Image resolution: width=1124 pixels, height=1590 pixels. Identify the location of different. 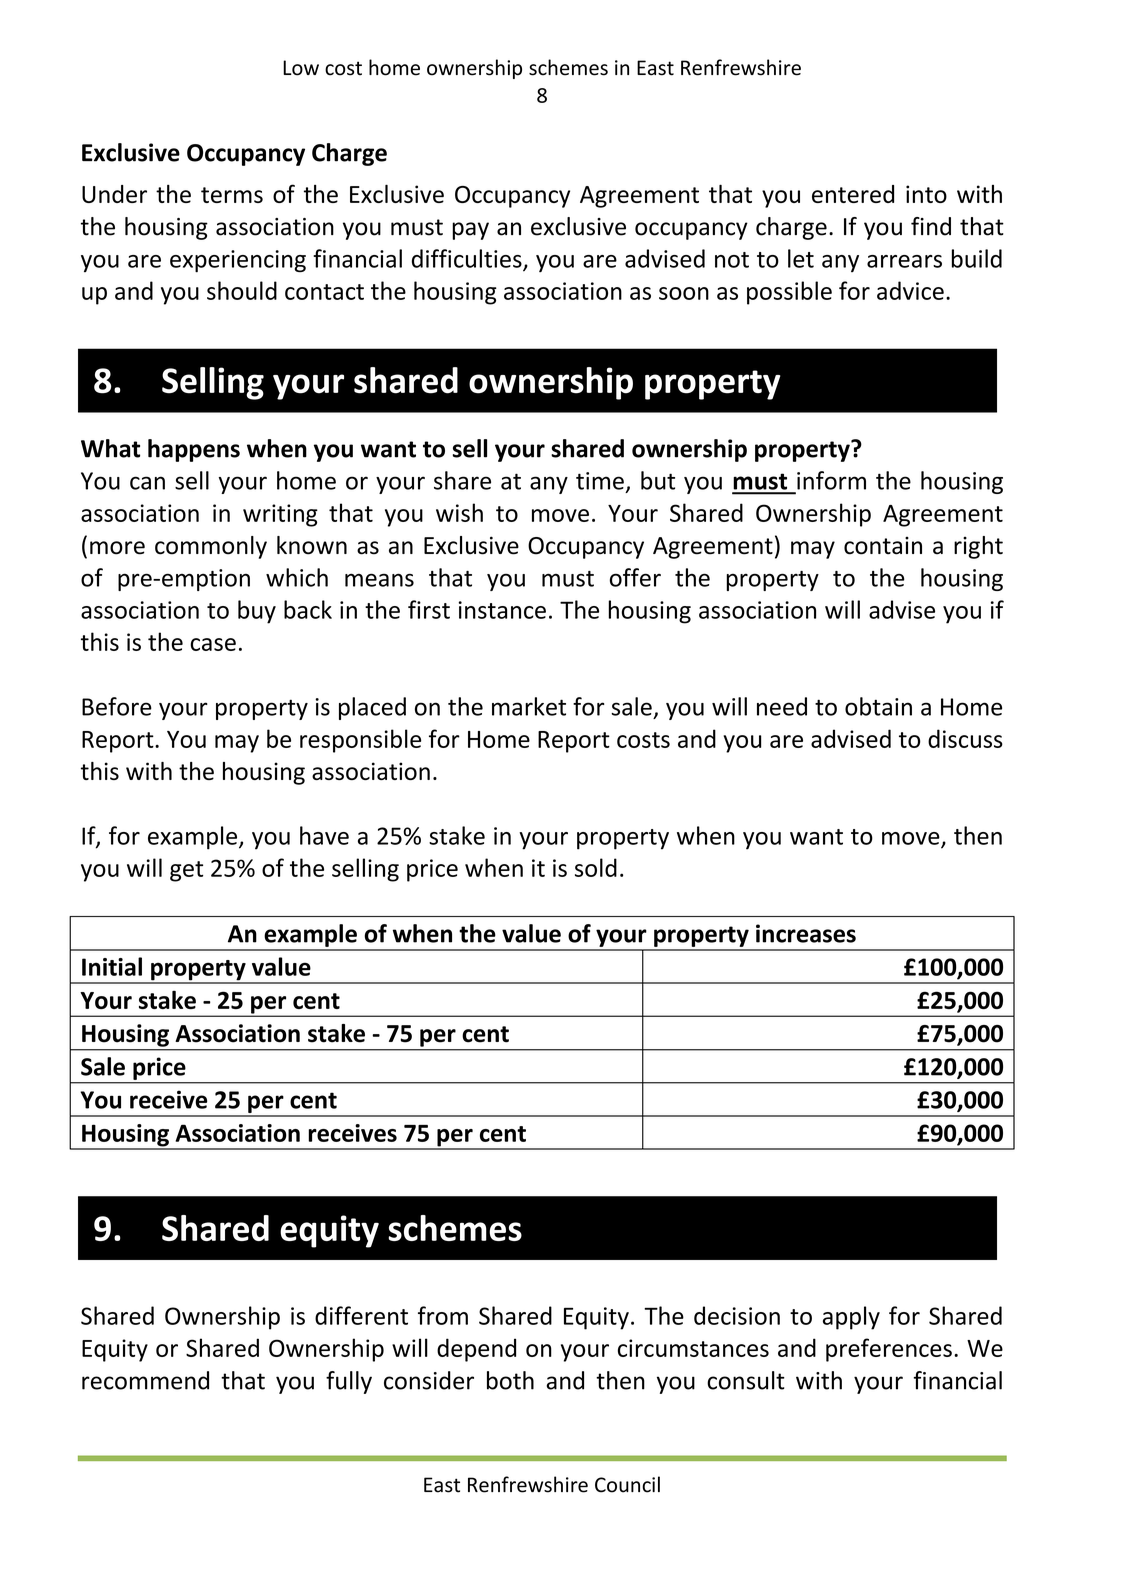
(361, 1315).
